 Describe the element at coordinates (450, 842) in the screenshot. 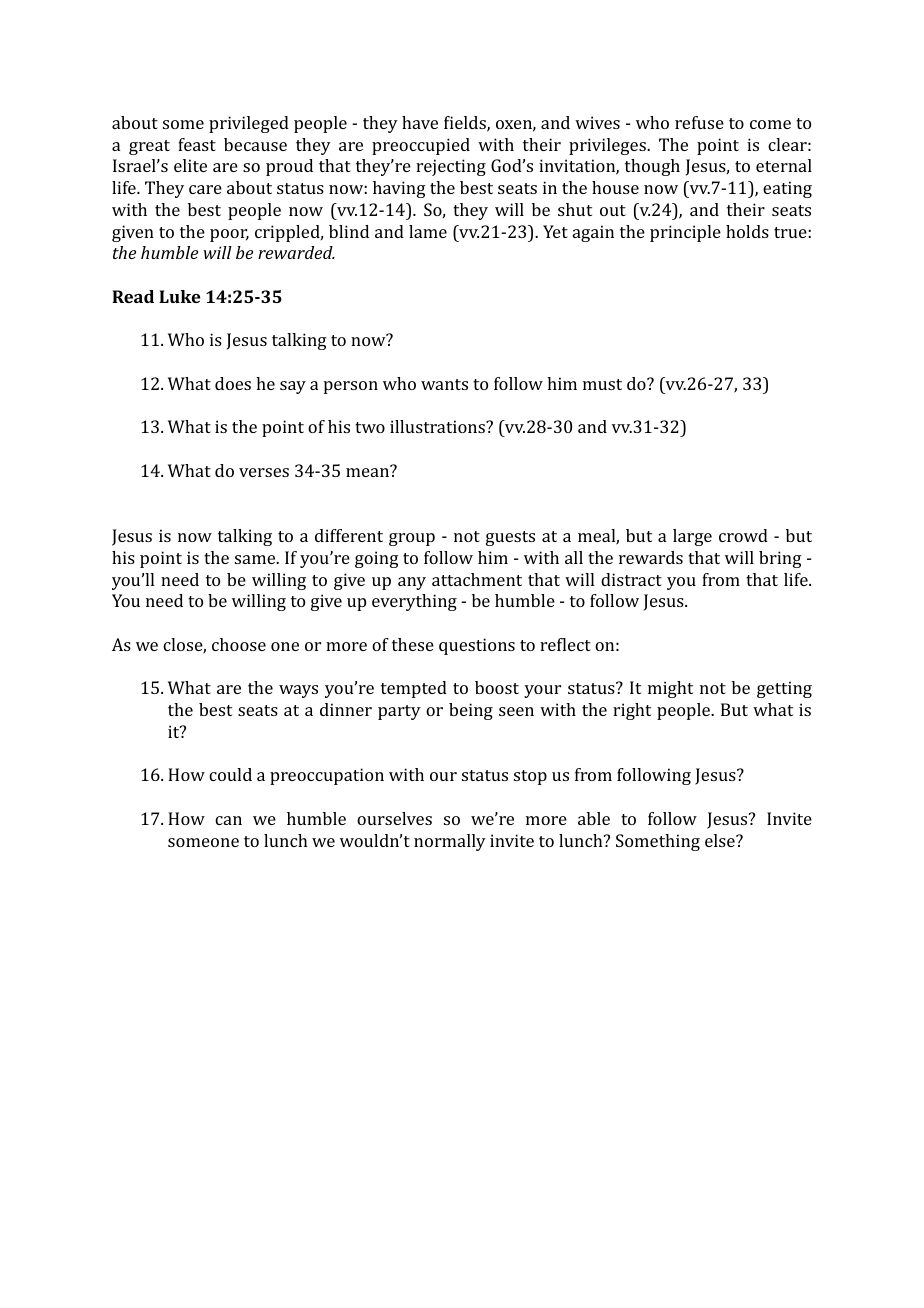

I see `normally` at that location.
